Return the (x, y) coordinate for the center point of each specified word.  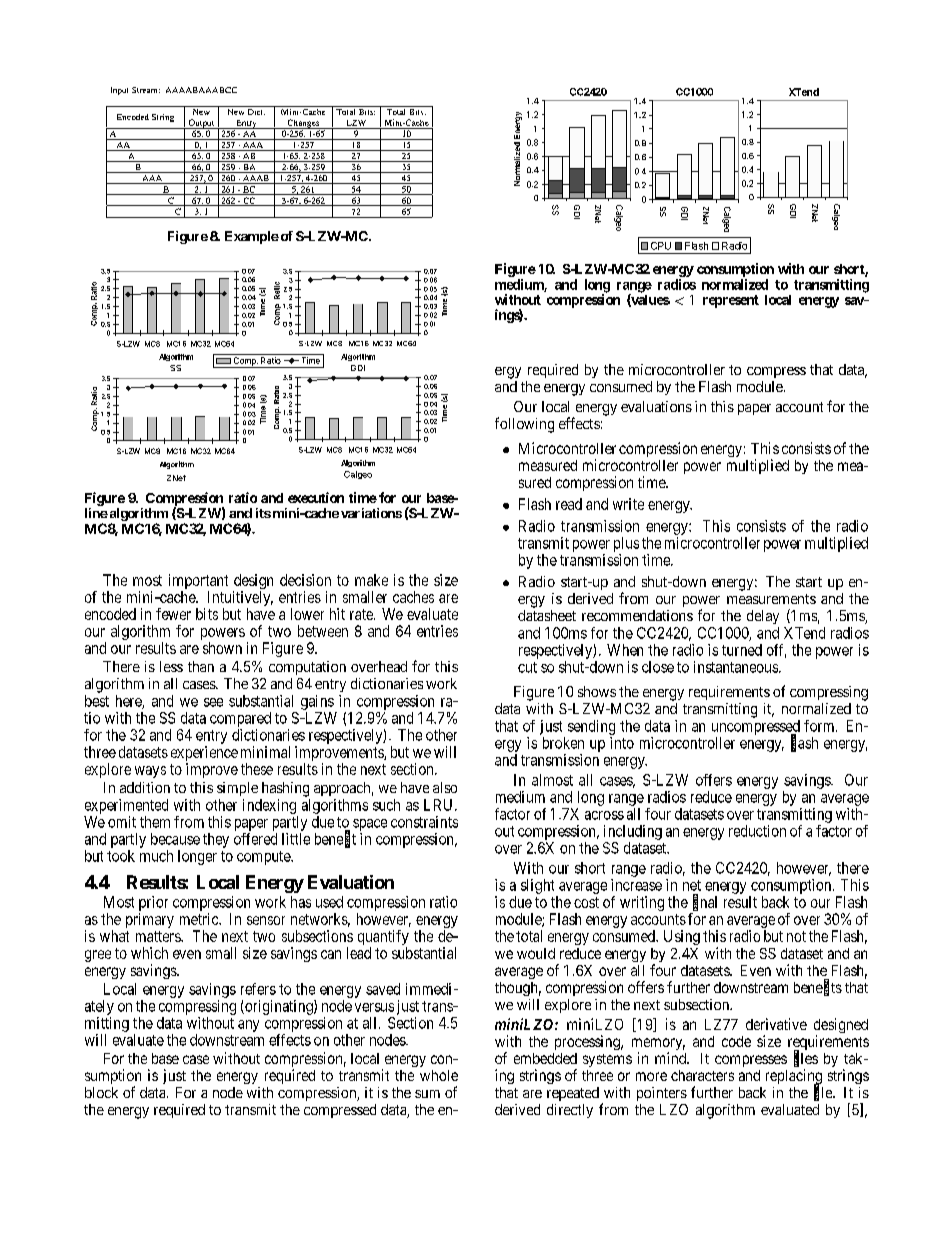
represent (731, 301)
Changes (303, 124)
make (371, 580)
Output (201, 124)
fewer (173, 614)
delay (763, 617)
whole (439, 1075)
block (101, 1092)
